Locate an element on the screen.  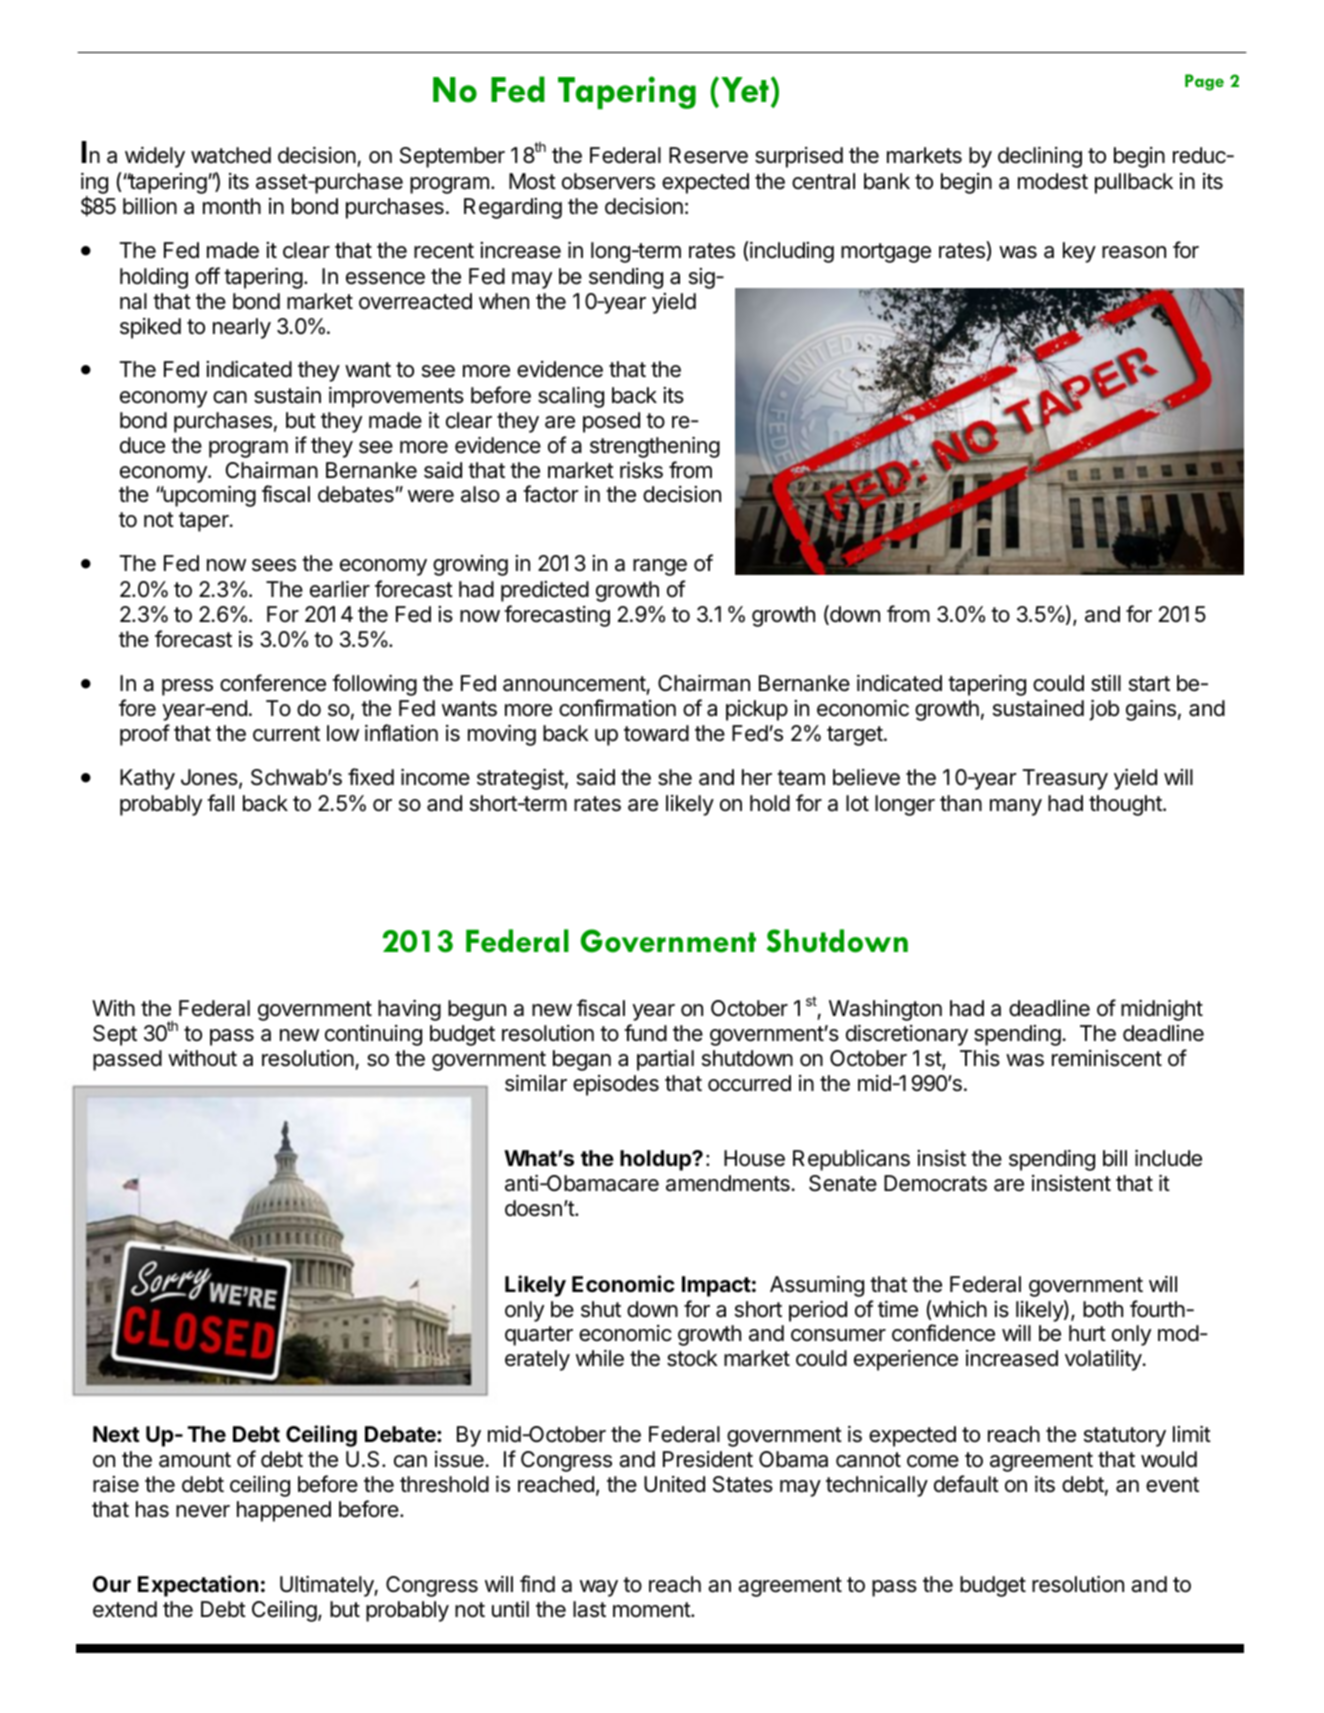
moment is located at coordinates (652, 1610).
